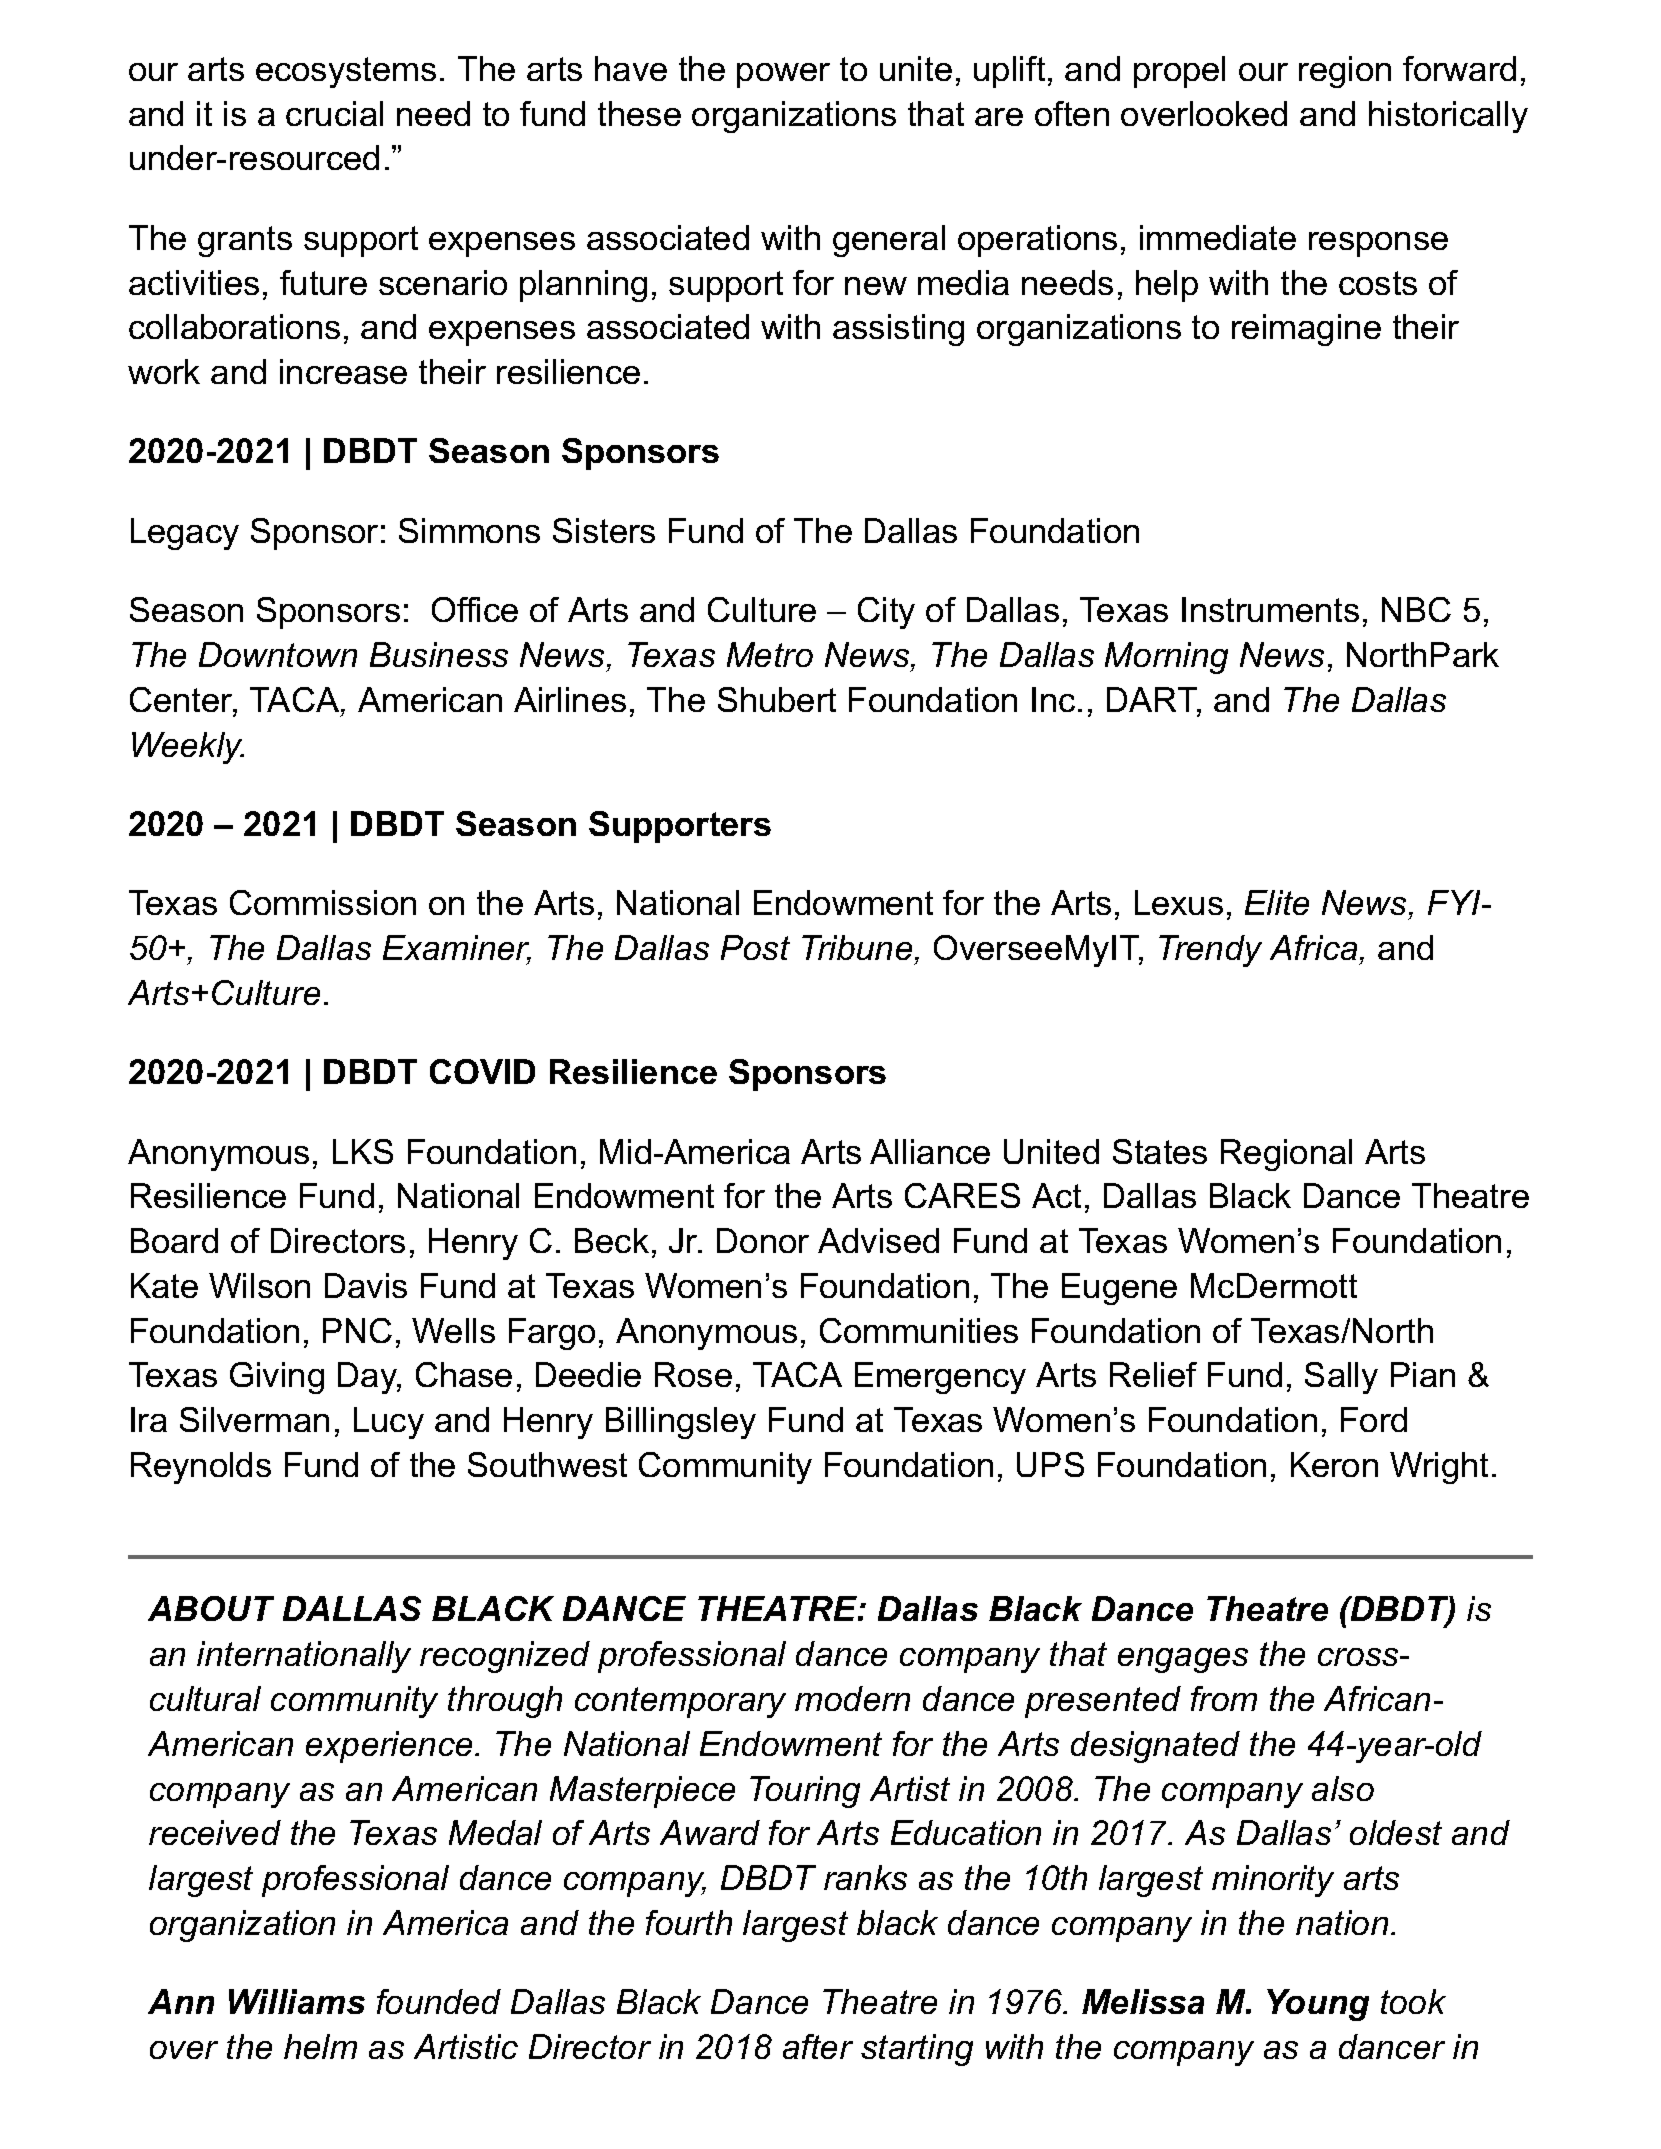  Describe the element at coordinates (482, 1071) in the screenshot. I see `COVID` at that location.
